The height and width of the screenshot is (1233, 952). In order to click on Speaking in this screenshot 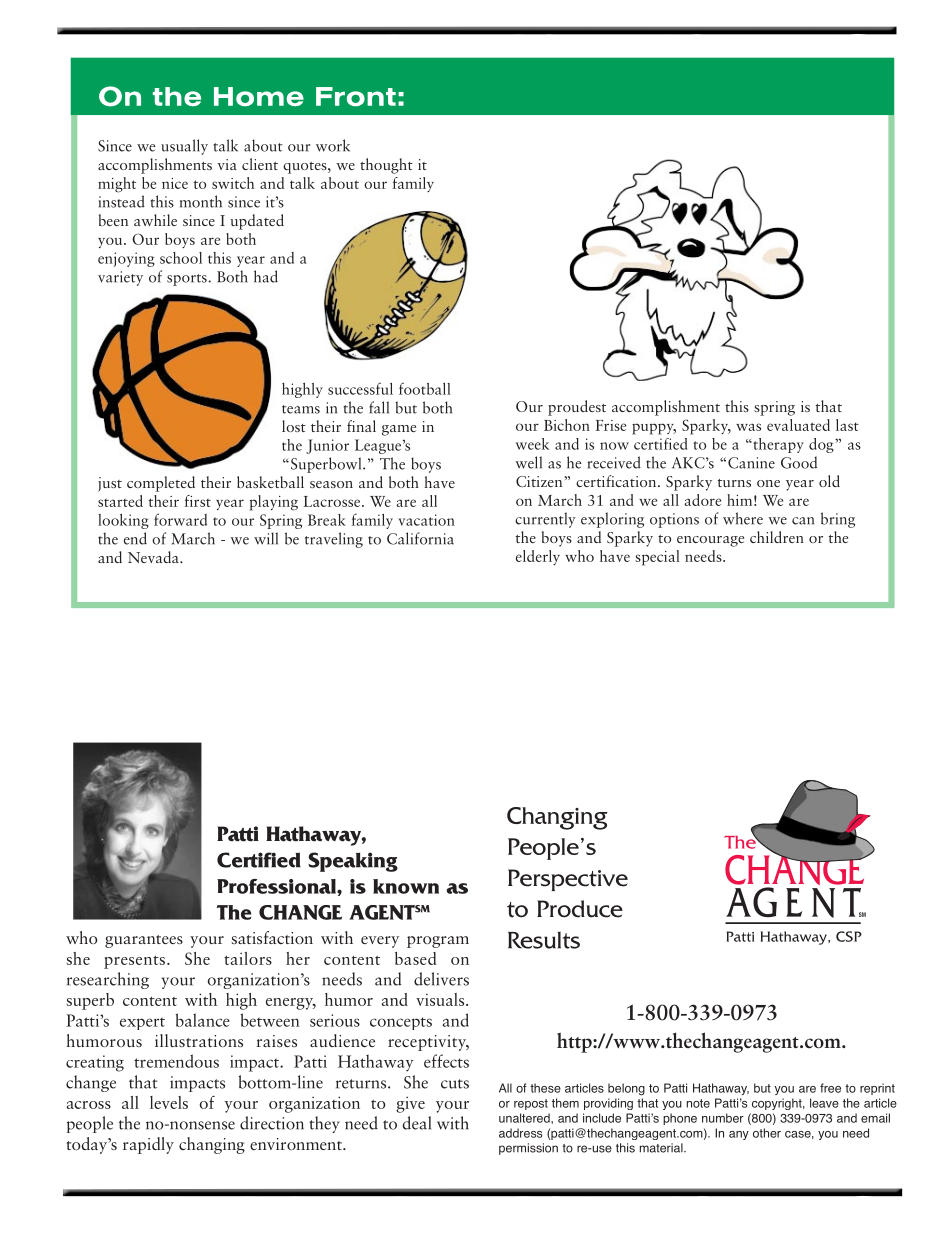, I will do `click(353, 862)`.
